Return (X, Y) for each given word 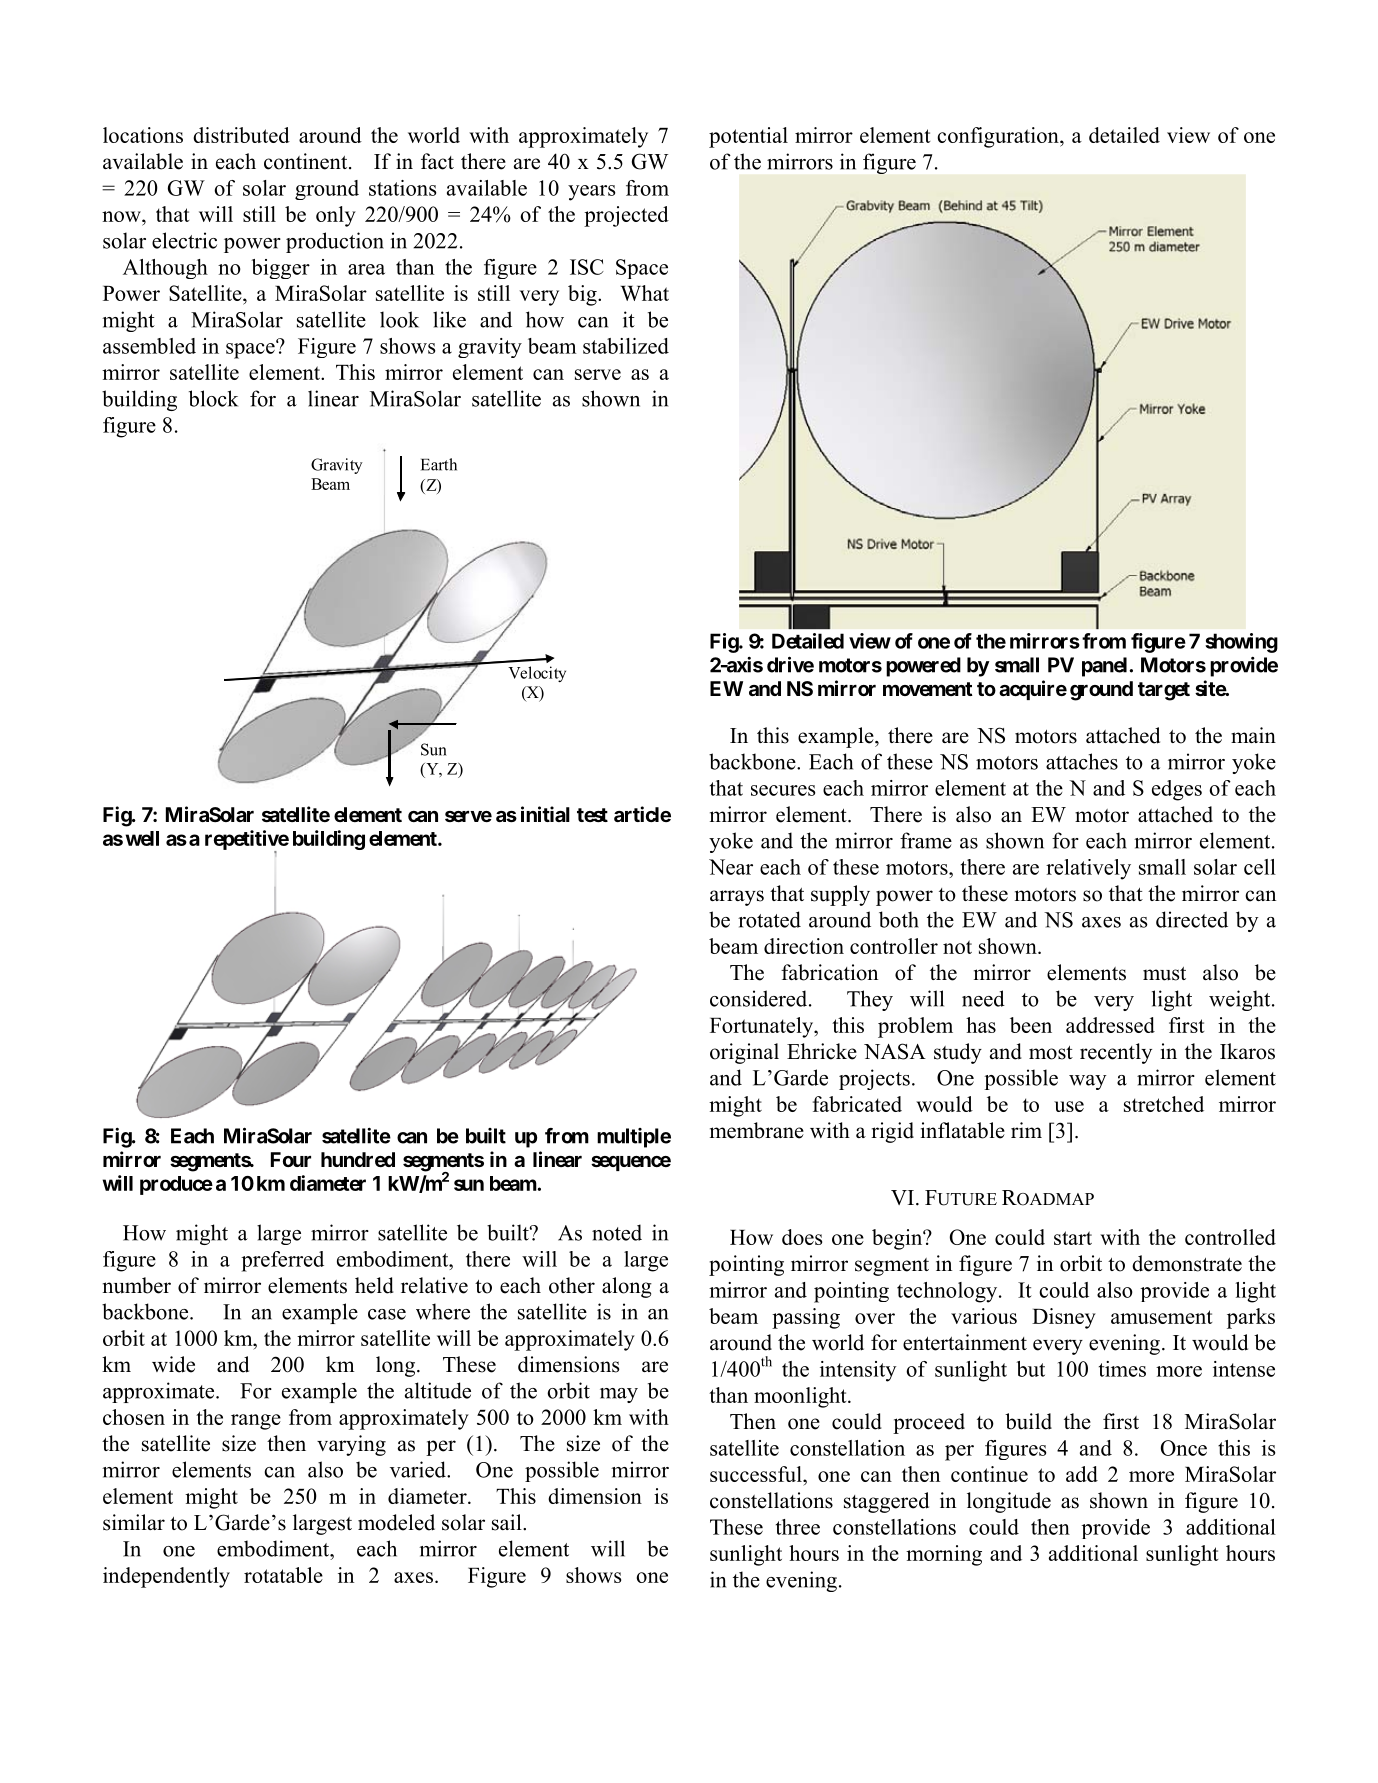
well (142, 838)
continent (307, 161)
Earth (439, 464)
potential (748, 137)
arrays (737, 898)
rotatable (283, 1575)
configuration (999, 137)
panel (1106, 667)
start (1073, 1238)
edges (1177, 790)
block (213, 398)
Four (291, 1159)
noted (617, 1232)
